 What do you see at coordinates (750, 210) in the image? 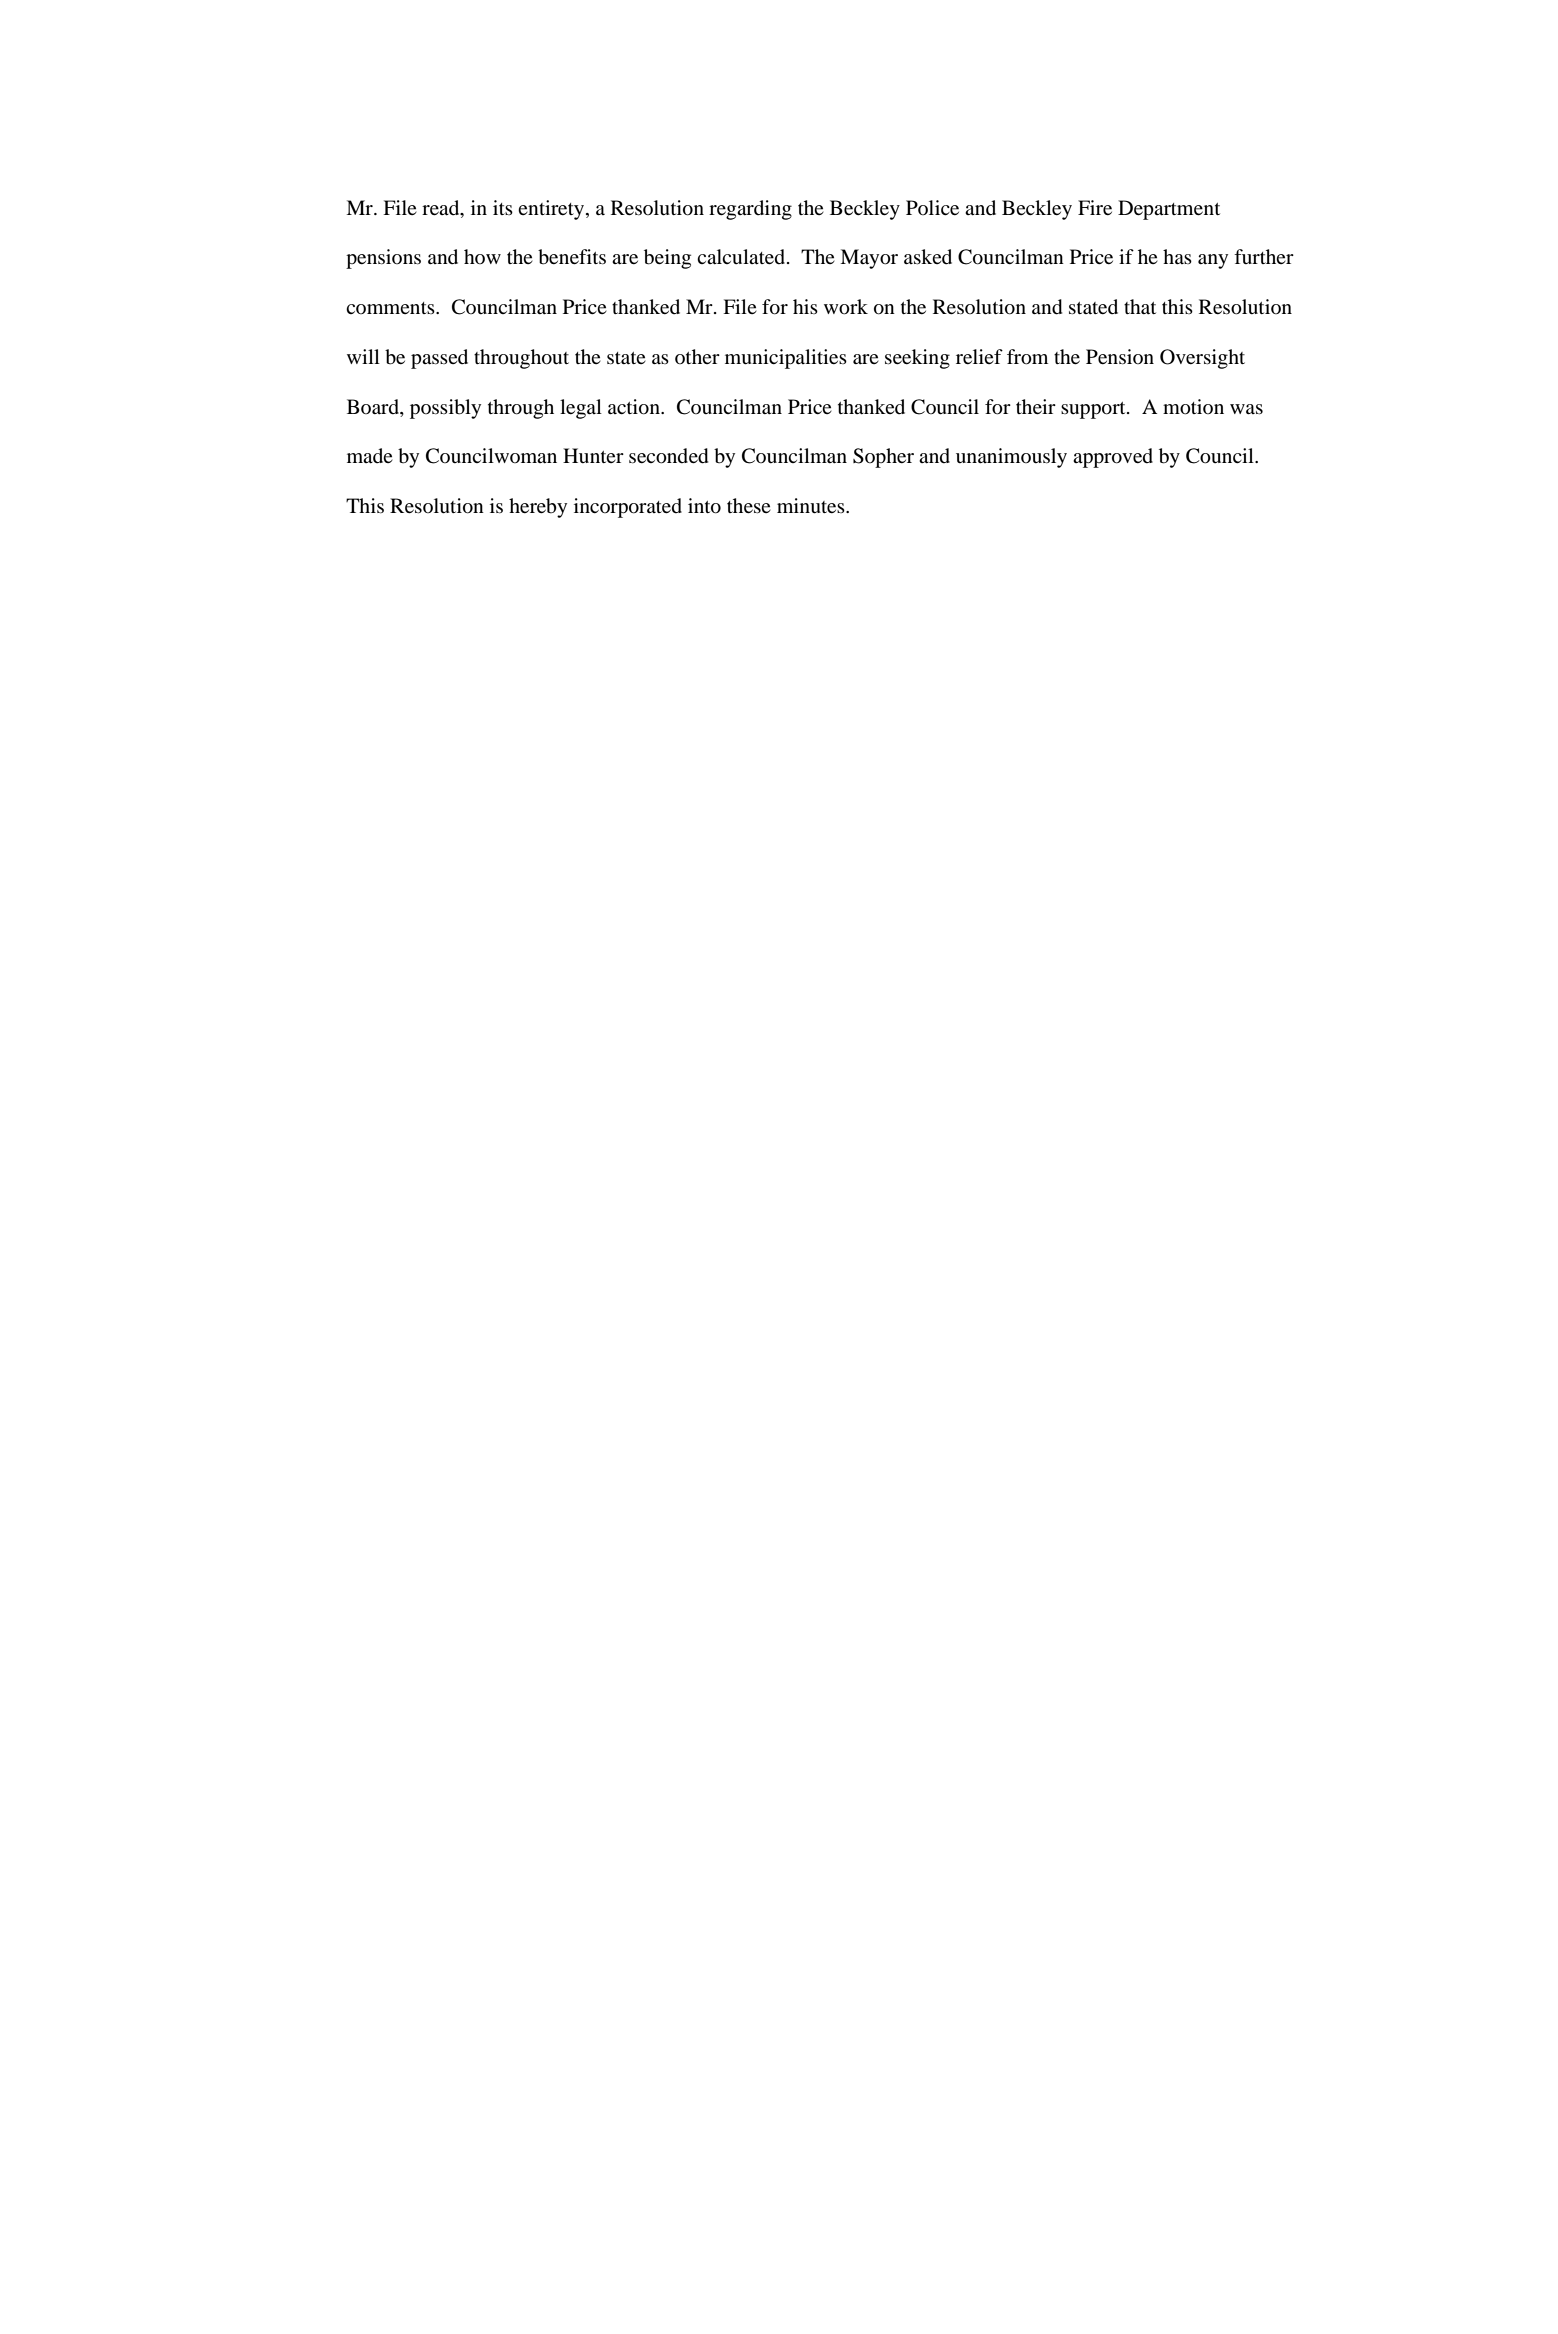
I see `regarding` at bounding box center [750, 210].
